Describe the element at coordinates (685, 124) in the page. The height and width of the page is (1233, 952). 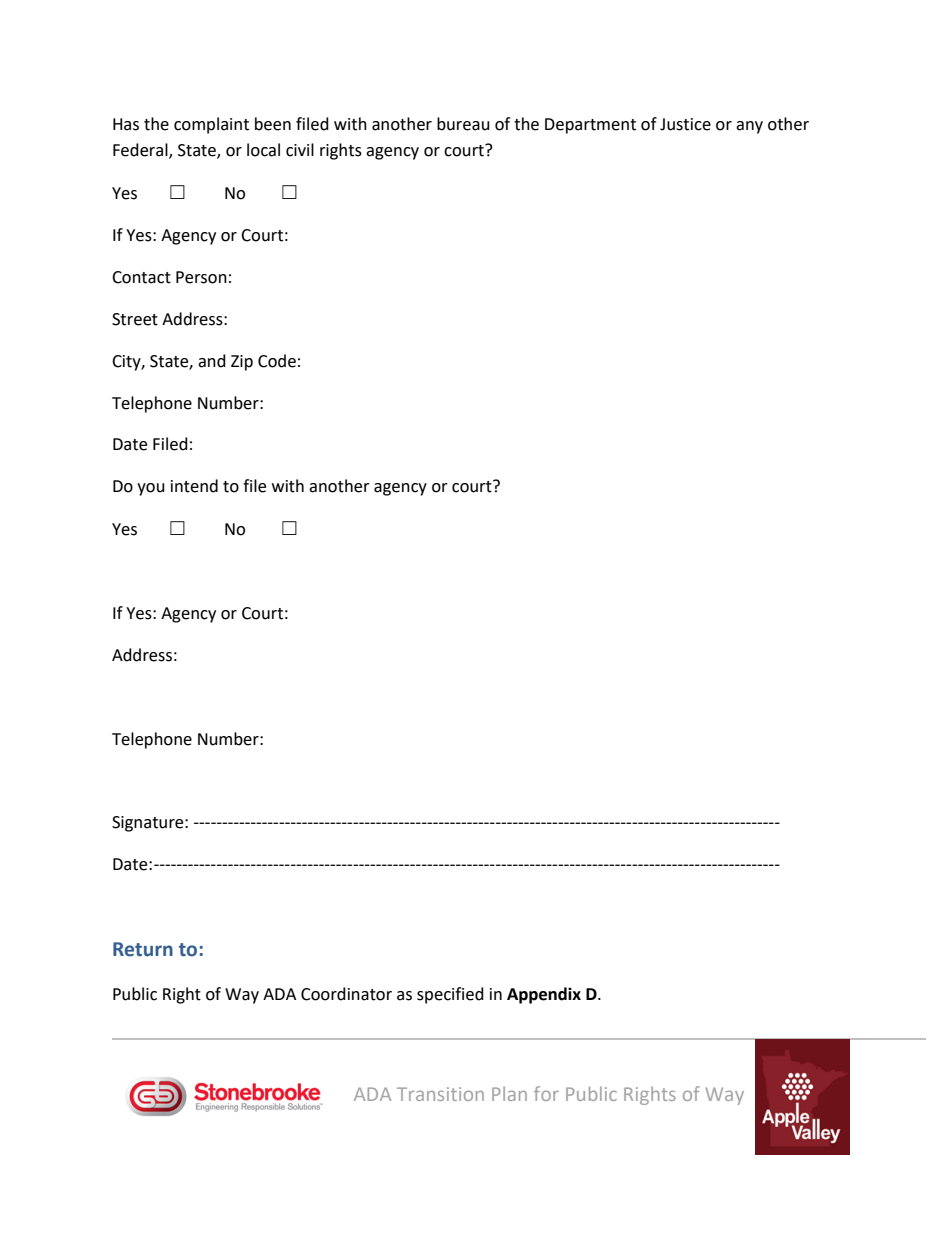
I see `Justice` at that location.
